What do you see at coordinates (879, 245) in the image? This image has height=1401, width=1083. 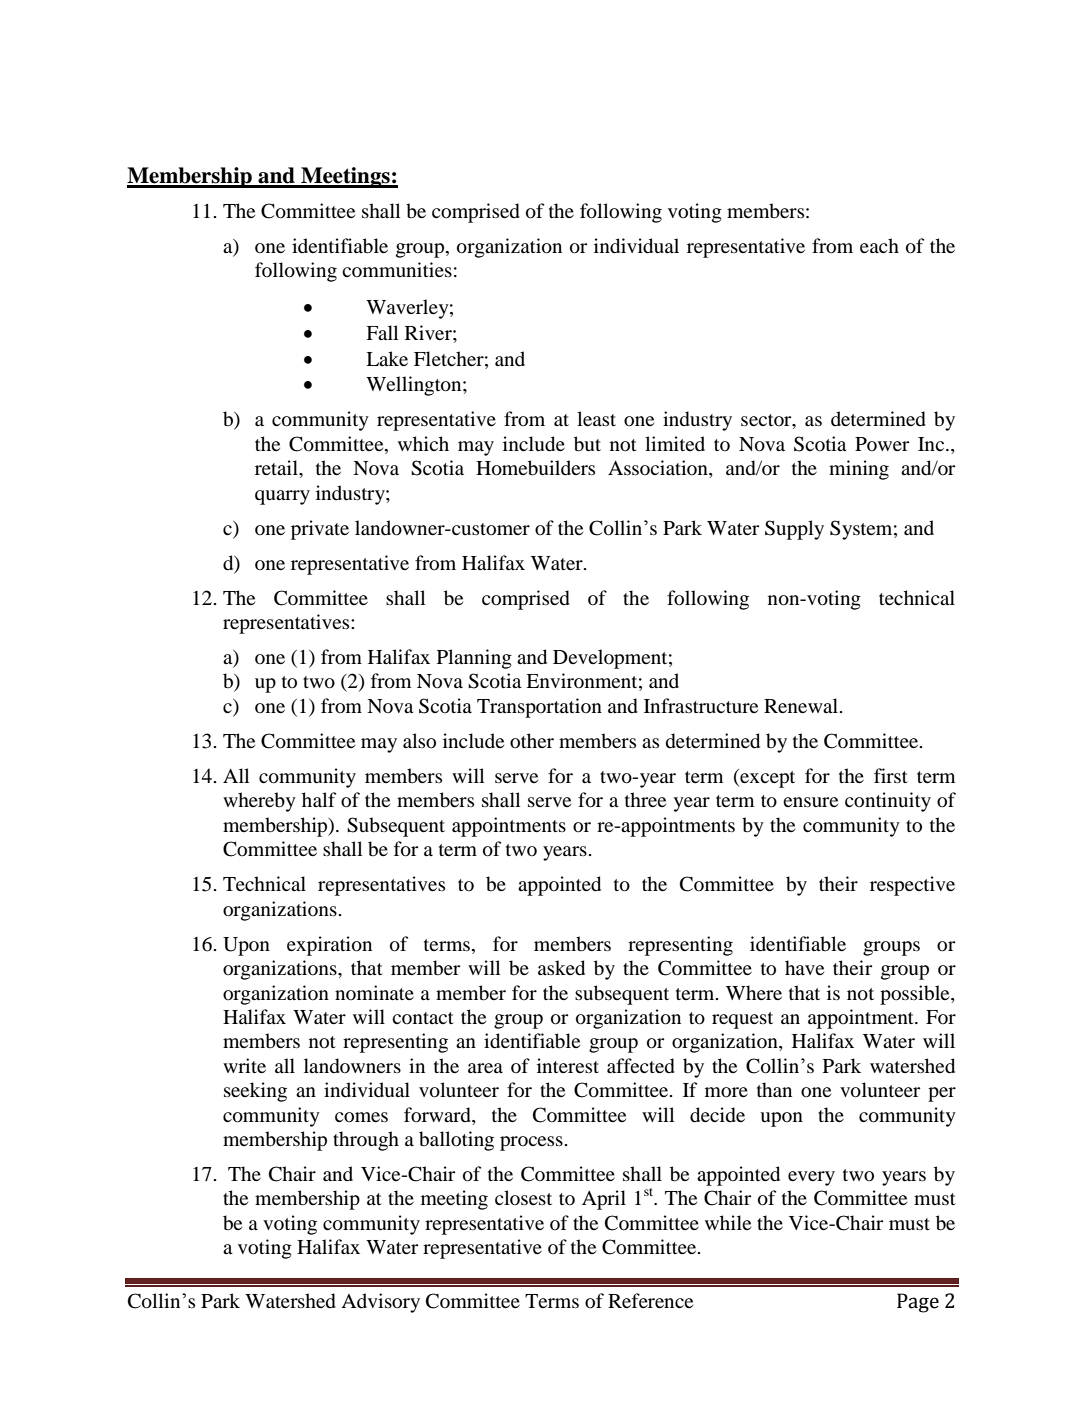 I see `each` at bounding box center [879, 245].
